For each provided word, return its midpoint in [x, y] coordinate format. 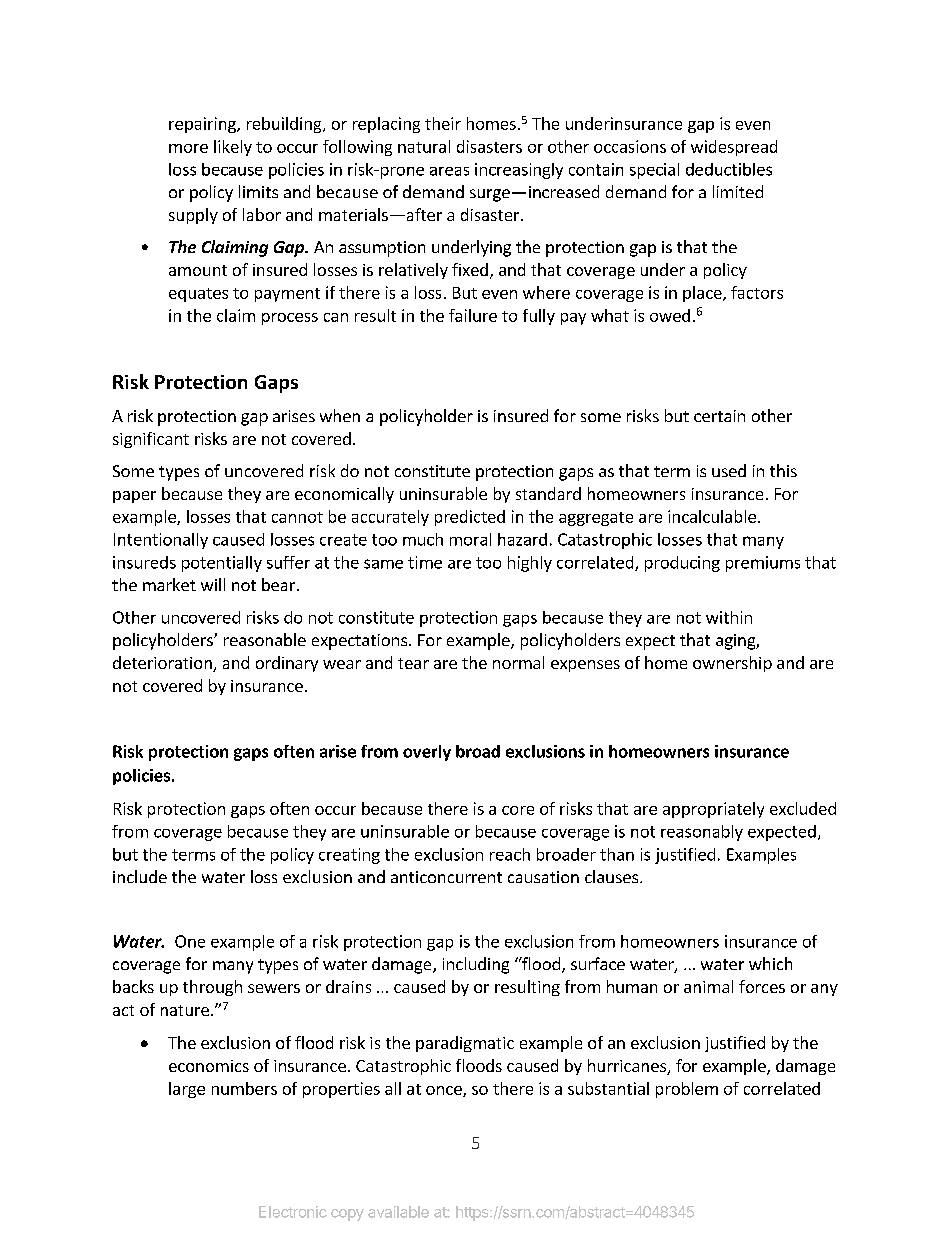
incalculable [712, 516]
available [398, 1212]
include [140, 876]
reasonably [702, 833]
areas [449, 171]
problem [687, 1090]
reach [510, 854]
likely [233, 148]
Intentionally [161, 541]
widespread [734, 148]
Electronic [293, 1212]
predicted [470, 518]
